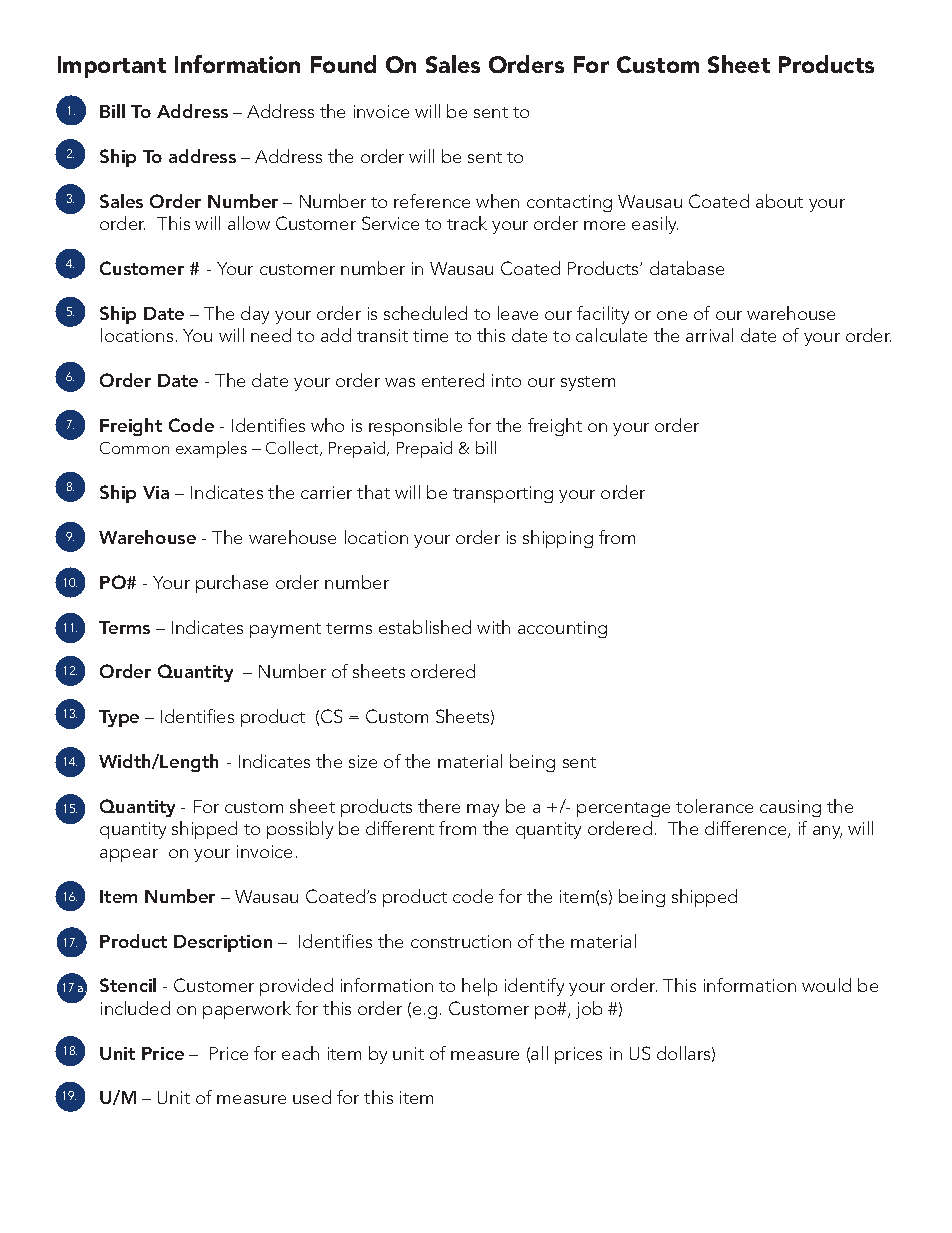  What do you see at coordinates (112, 67) in the document?
I see `Important` at bounding box center [112, 67].
